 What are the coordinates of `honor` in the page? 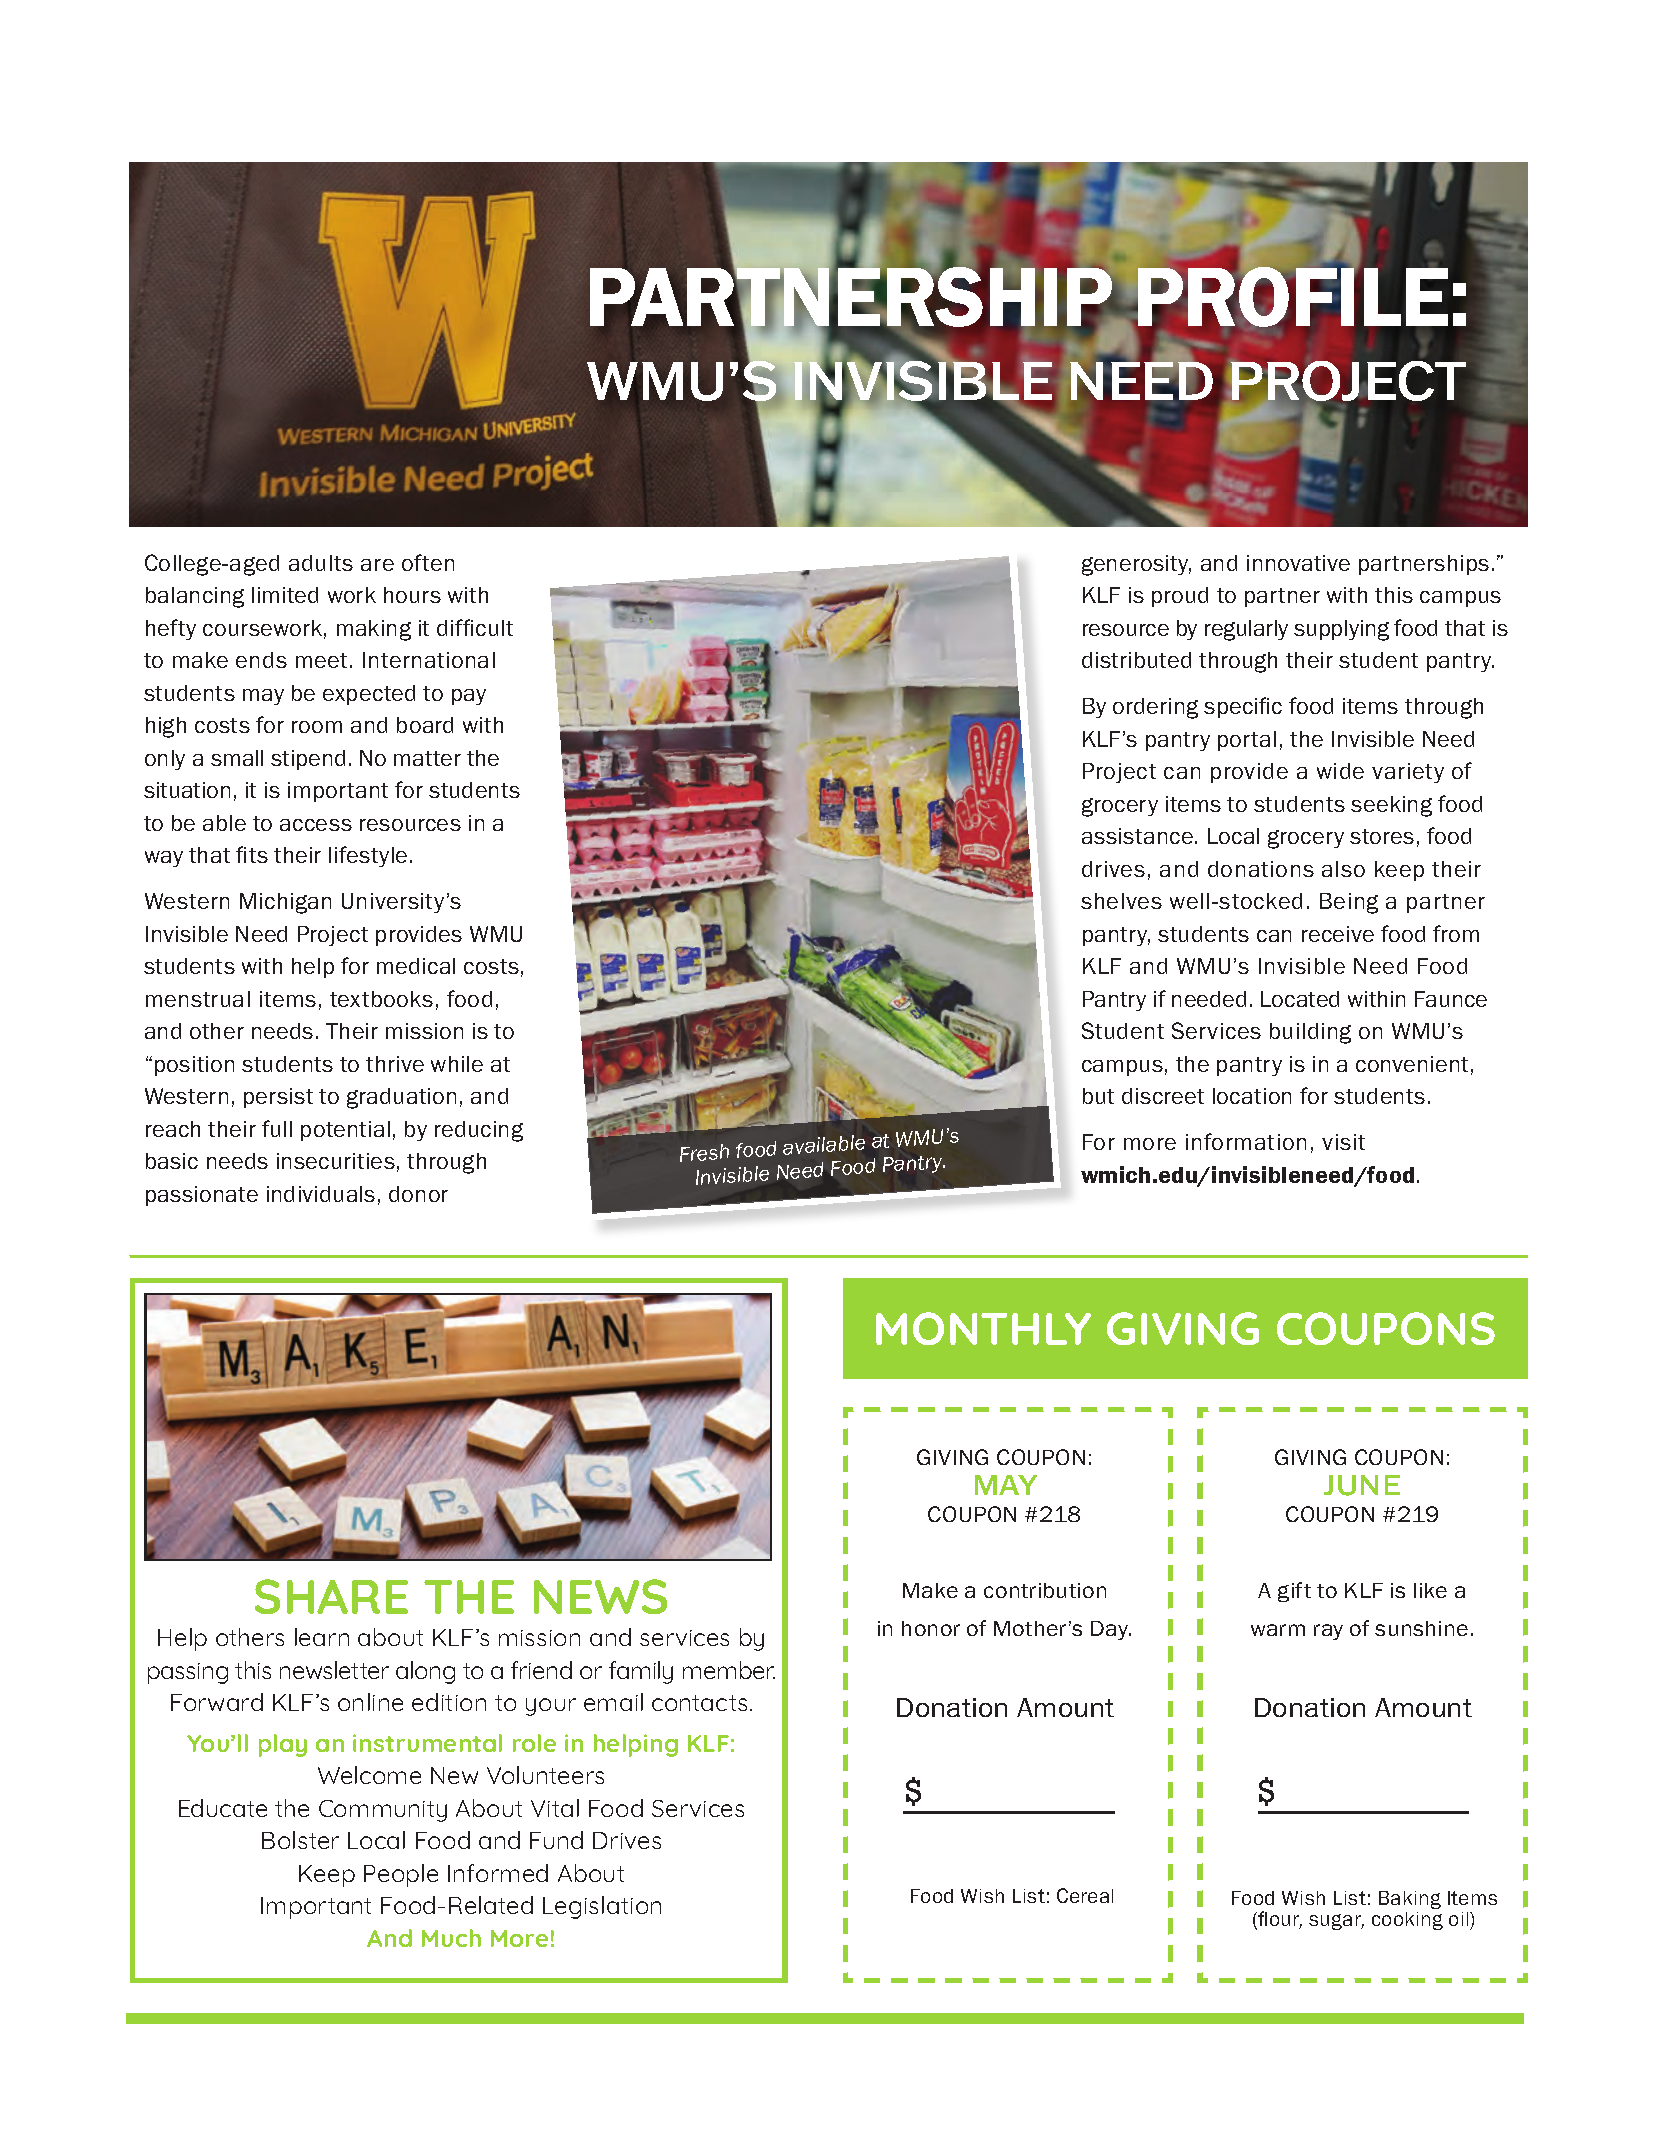 It's located at (931, 1628).
